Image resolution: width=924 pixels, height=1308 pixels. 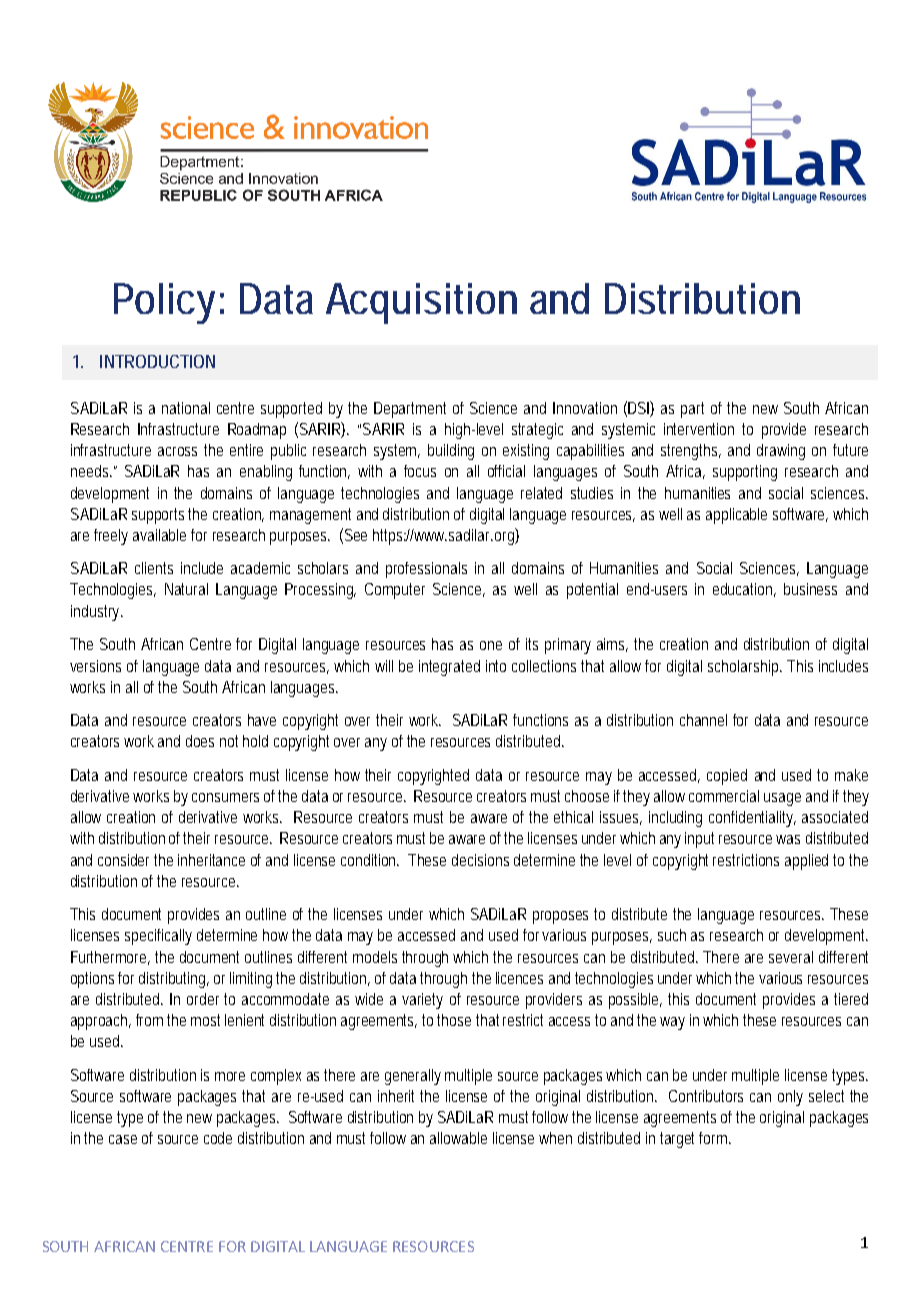 What do you see at coordinates (781, 452) in the screenshot?
I see `drawing` at bounding box center [781, 452].
